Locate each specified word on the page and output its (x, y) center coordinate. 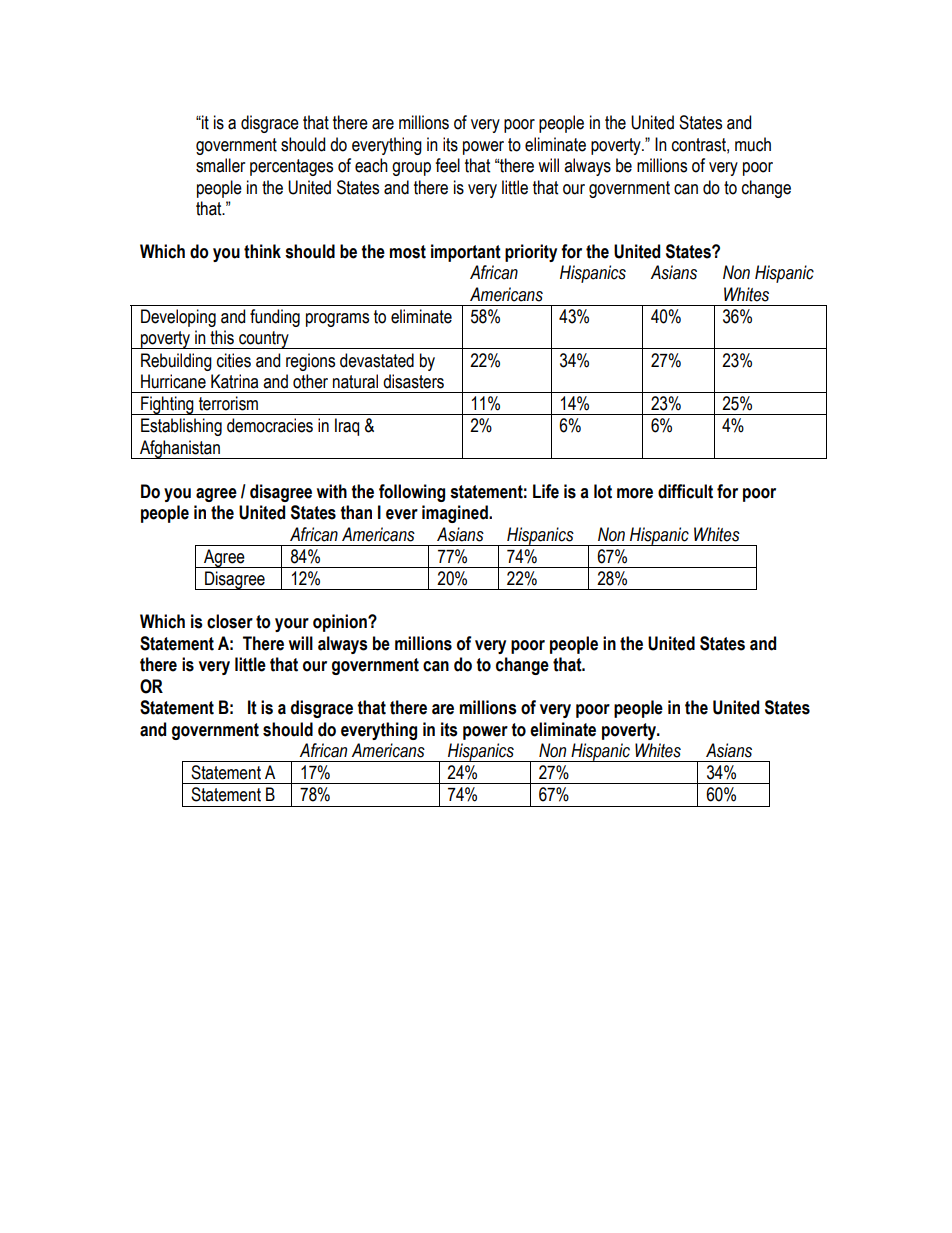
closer (230, 621)
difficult (685, 491)
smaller (220, 165)
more (635, 493)
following (412, 493)
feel (447, 165)
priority (531, 253)
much (753, 144)
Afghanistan (180, 449)
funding (275, 318)
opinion (341, 623)
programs (337, 320)
